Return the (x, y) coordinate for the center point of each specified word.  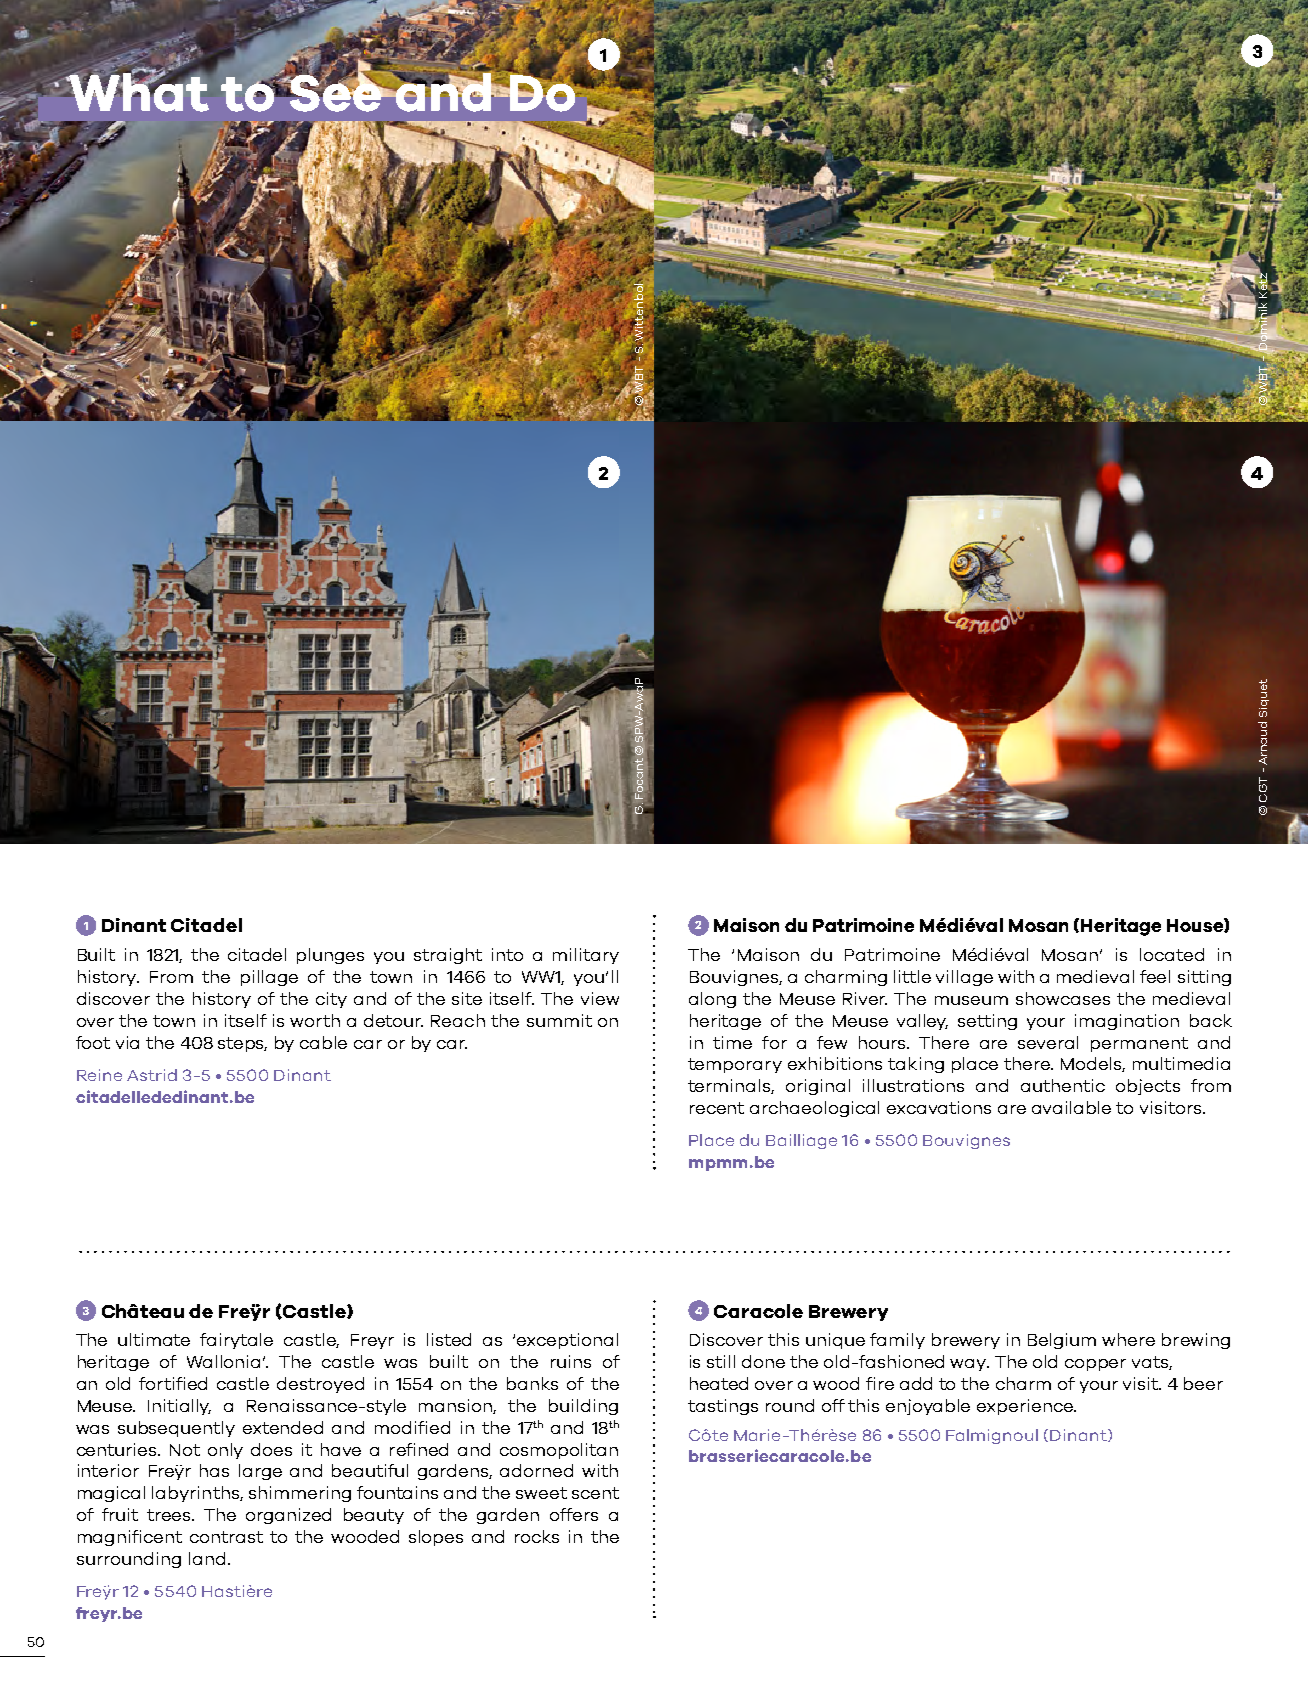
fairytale (236, 1341)
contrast (226, 1537)
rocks (537, 1536)
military (586, 956)
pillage (269, 978)
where (1128, 1339)
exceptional (567, 1341)
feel (1155, 976)
